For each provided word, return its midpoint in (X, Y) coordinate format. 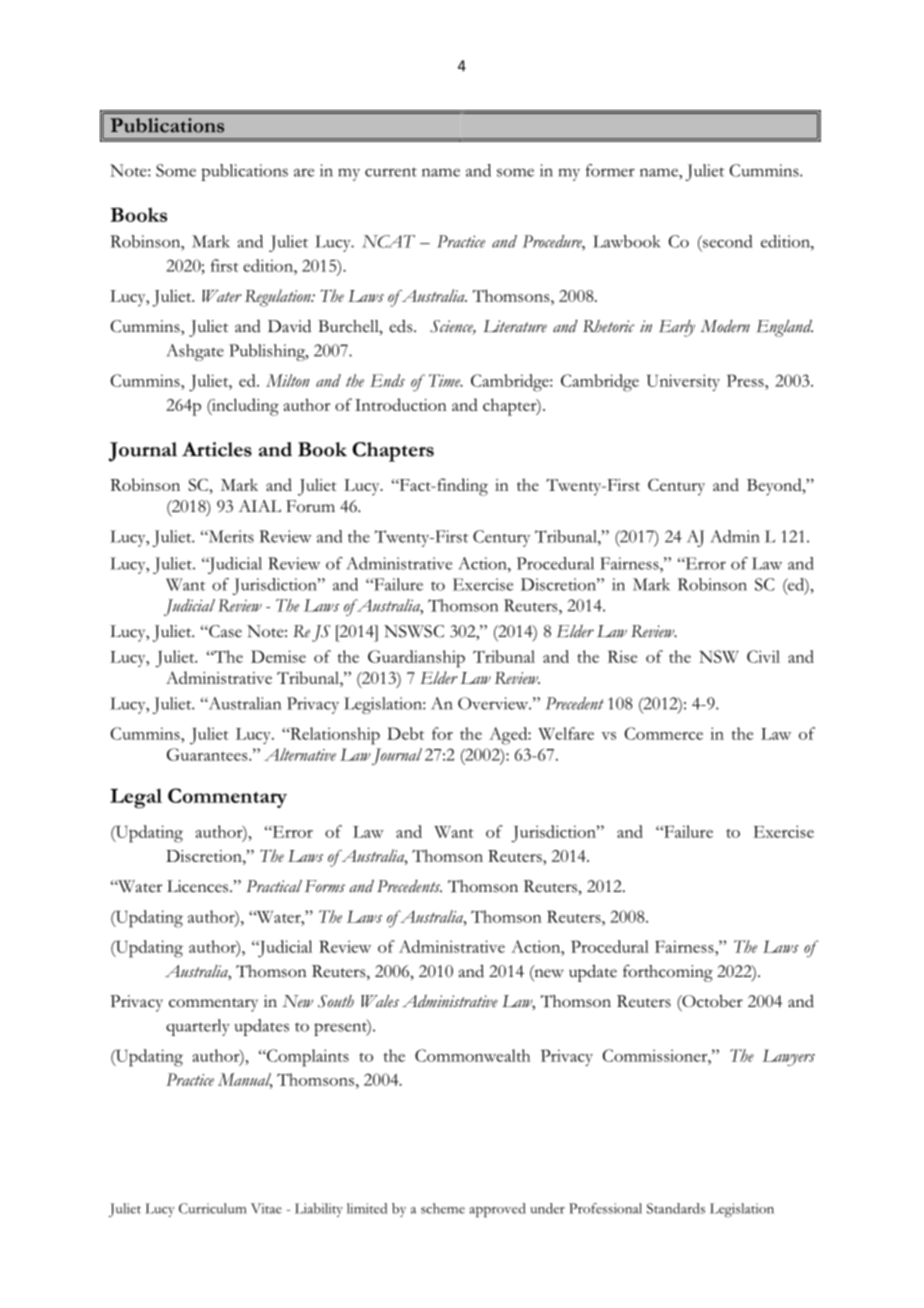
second (726, 241)
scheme (443, 1208)
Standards (676, 1208)
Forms (325, 886)
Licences (197, 886)
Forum (310, 506)
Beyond (775, 487)
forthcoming (668, 973)
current (391, 172)
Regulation (279, 298)
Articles (217, 449)
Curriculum (212, 1208)
